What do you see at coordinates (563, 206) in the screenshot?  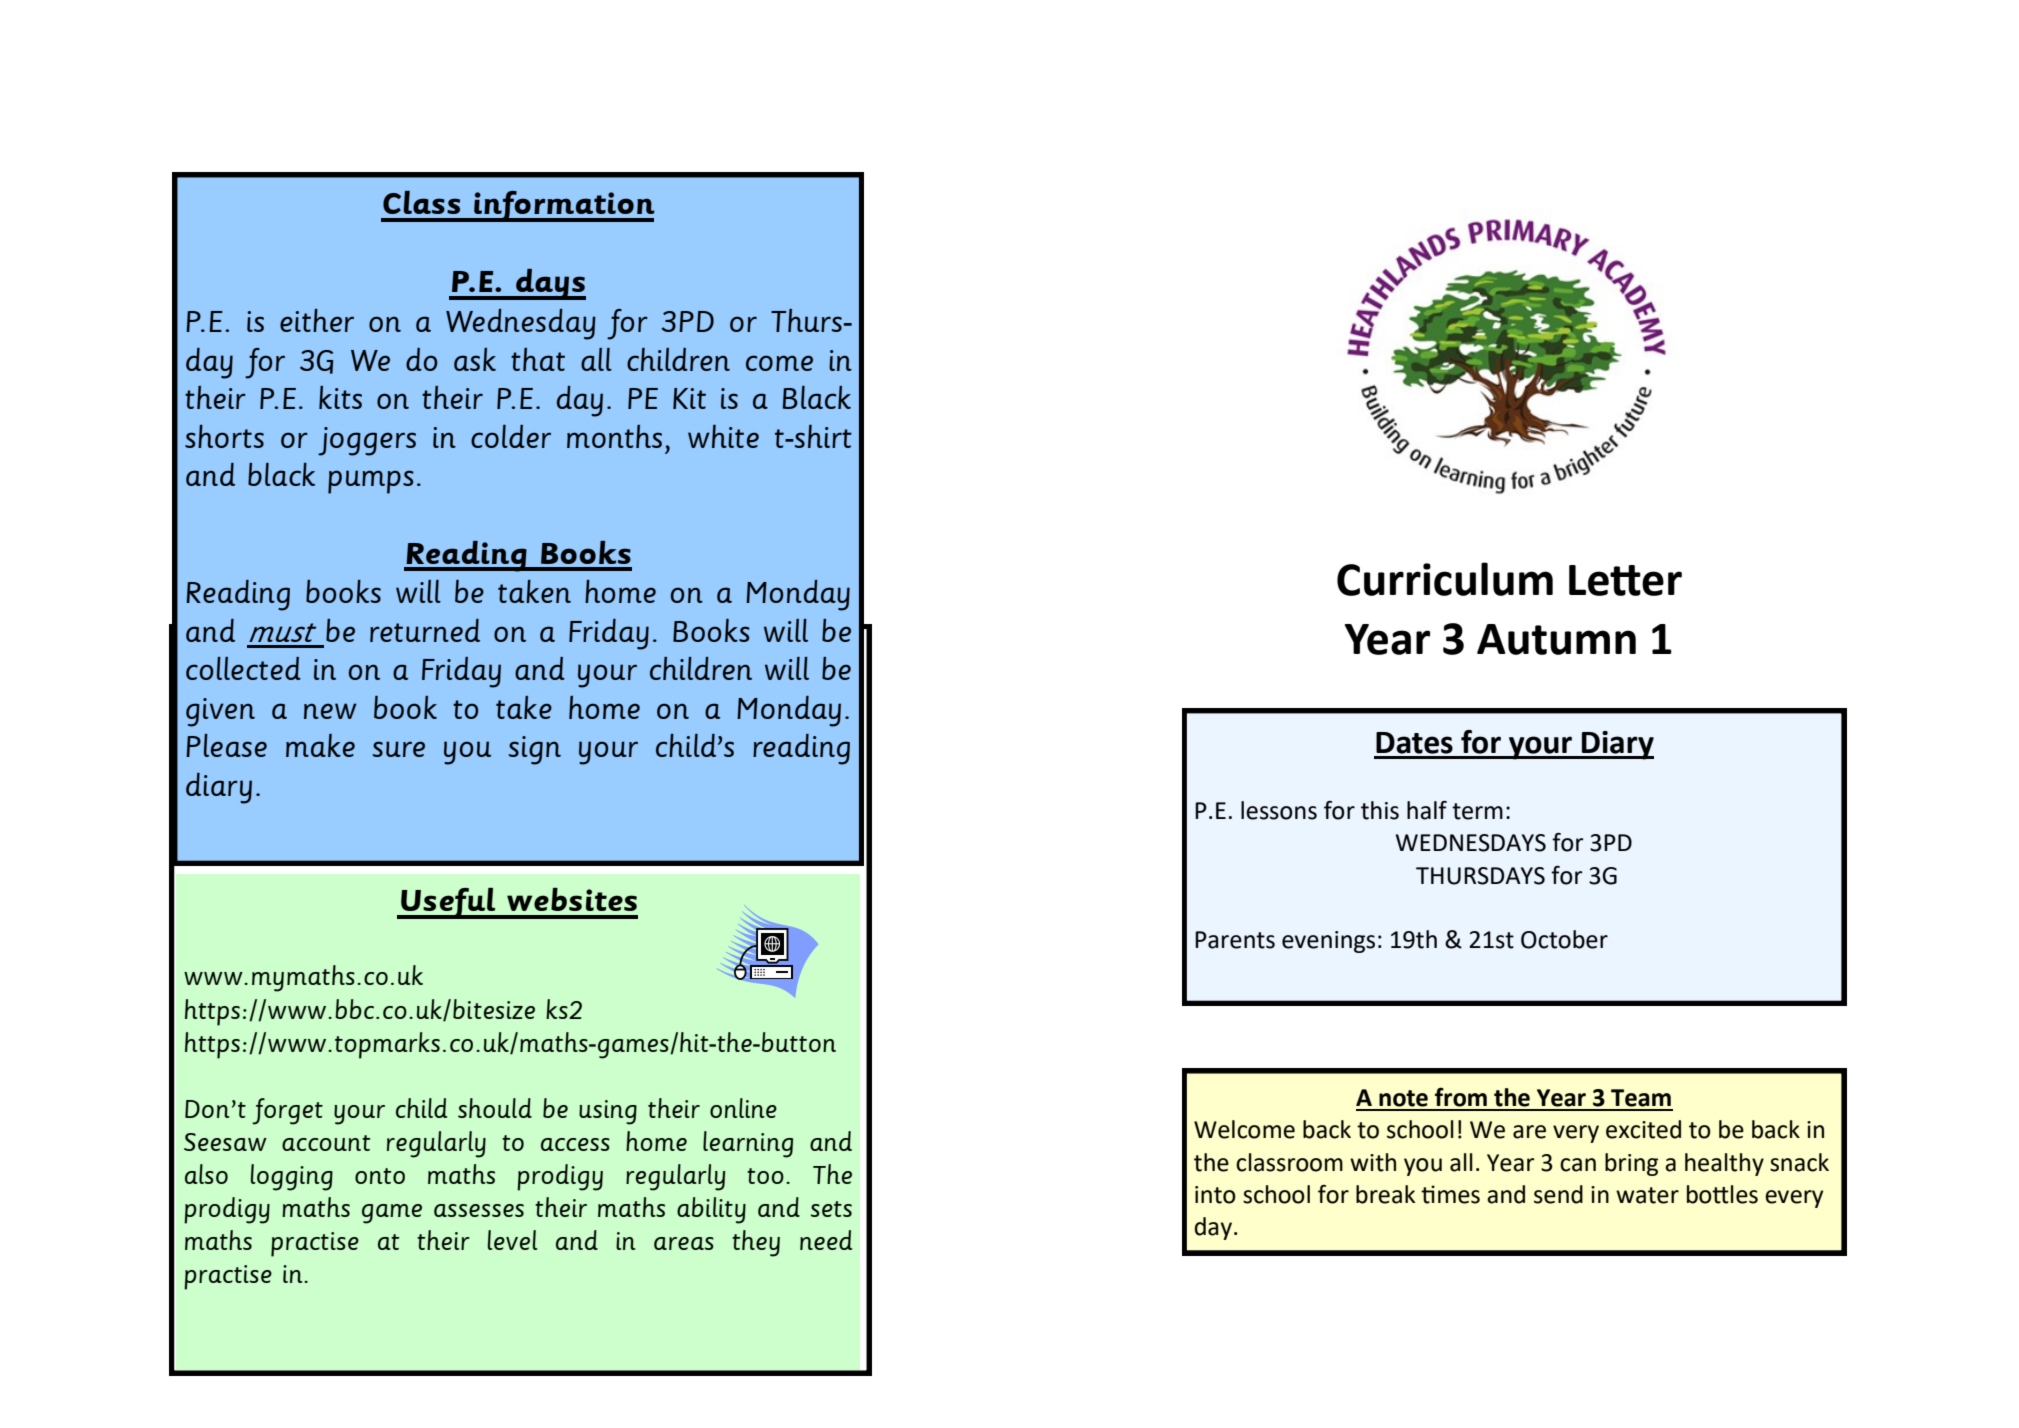 I see `information` at bounding box center [563, 206].
